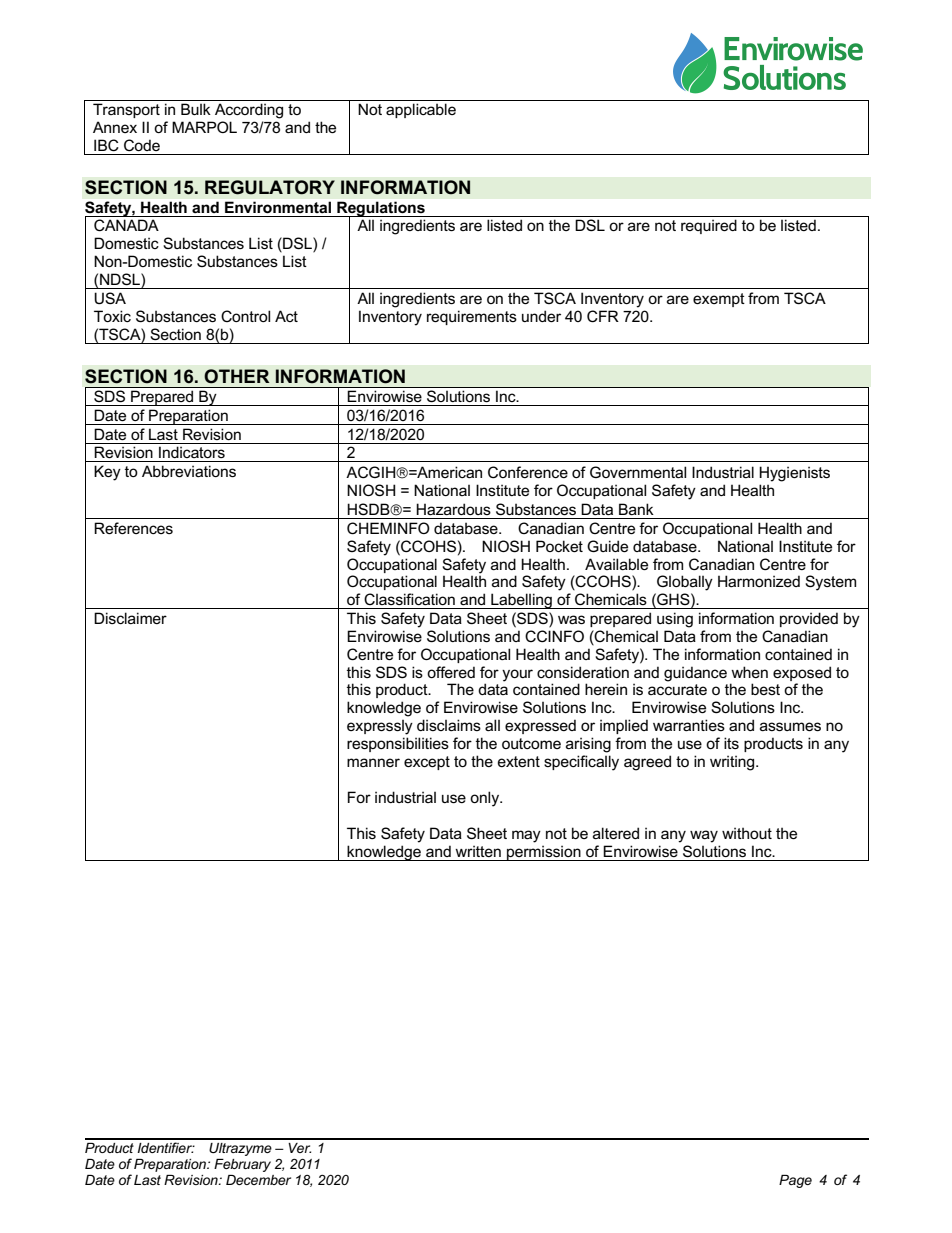 Image resolution: width=952 pixels, height=1233 pixels. What do you see at coordinates (747, 833) in the screenshot?
I see `without` at bounding box center [747, 833].
